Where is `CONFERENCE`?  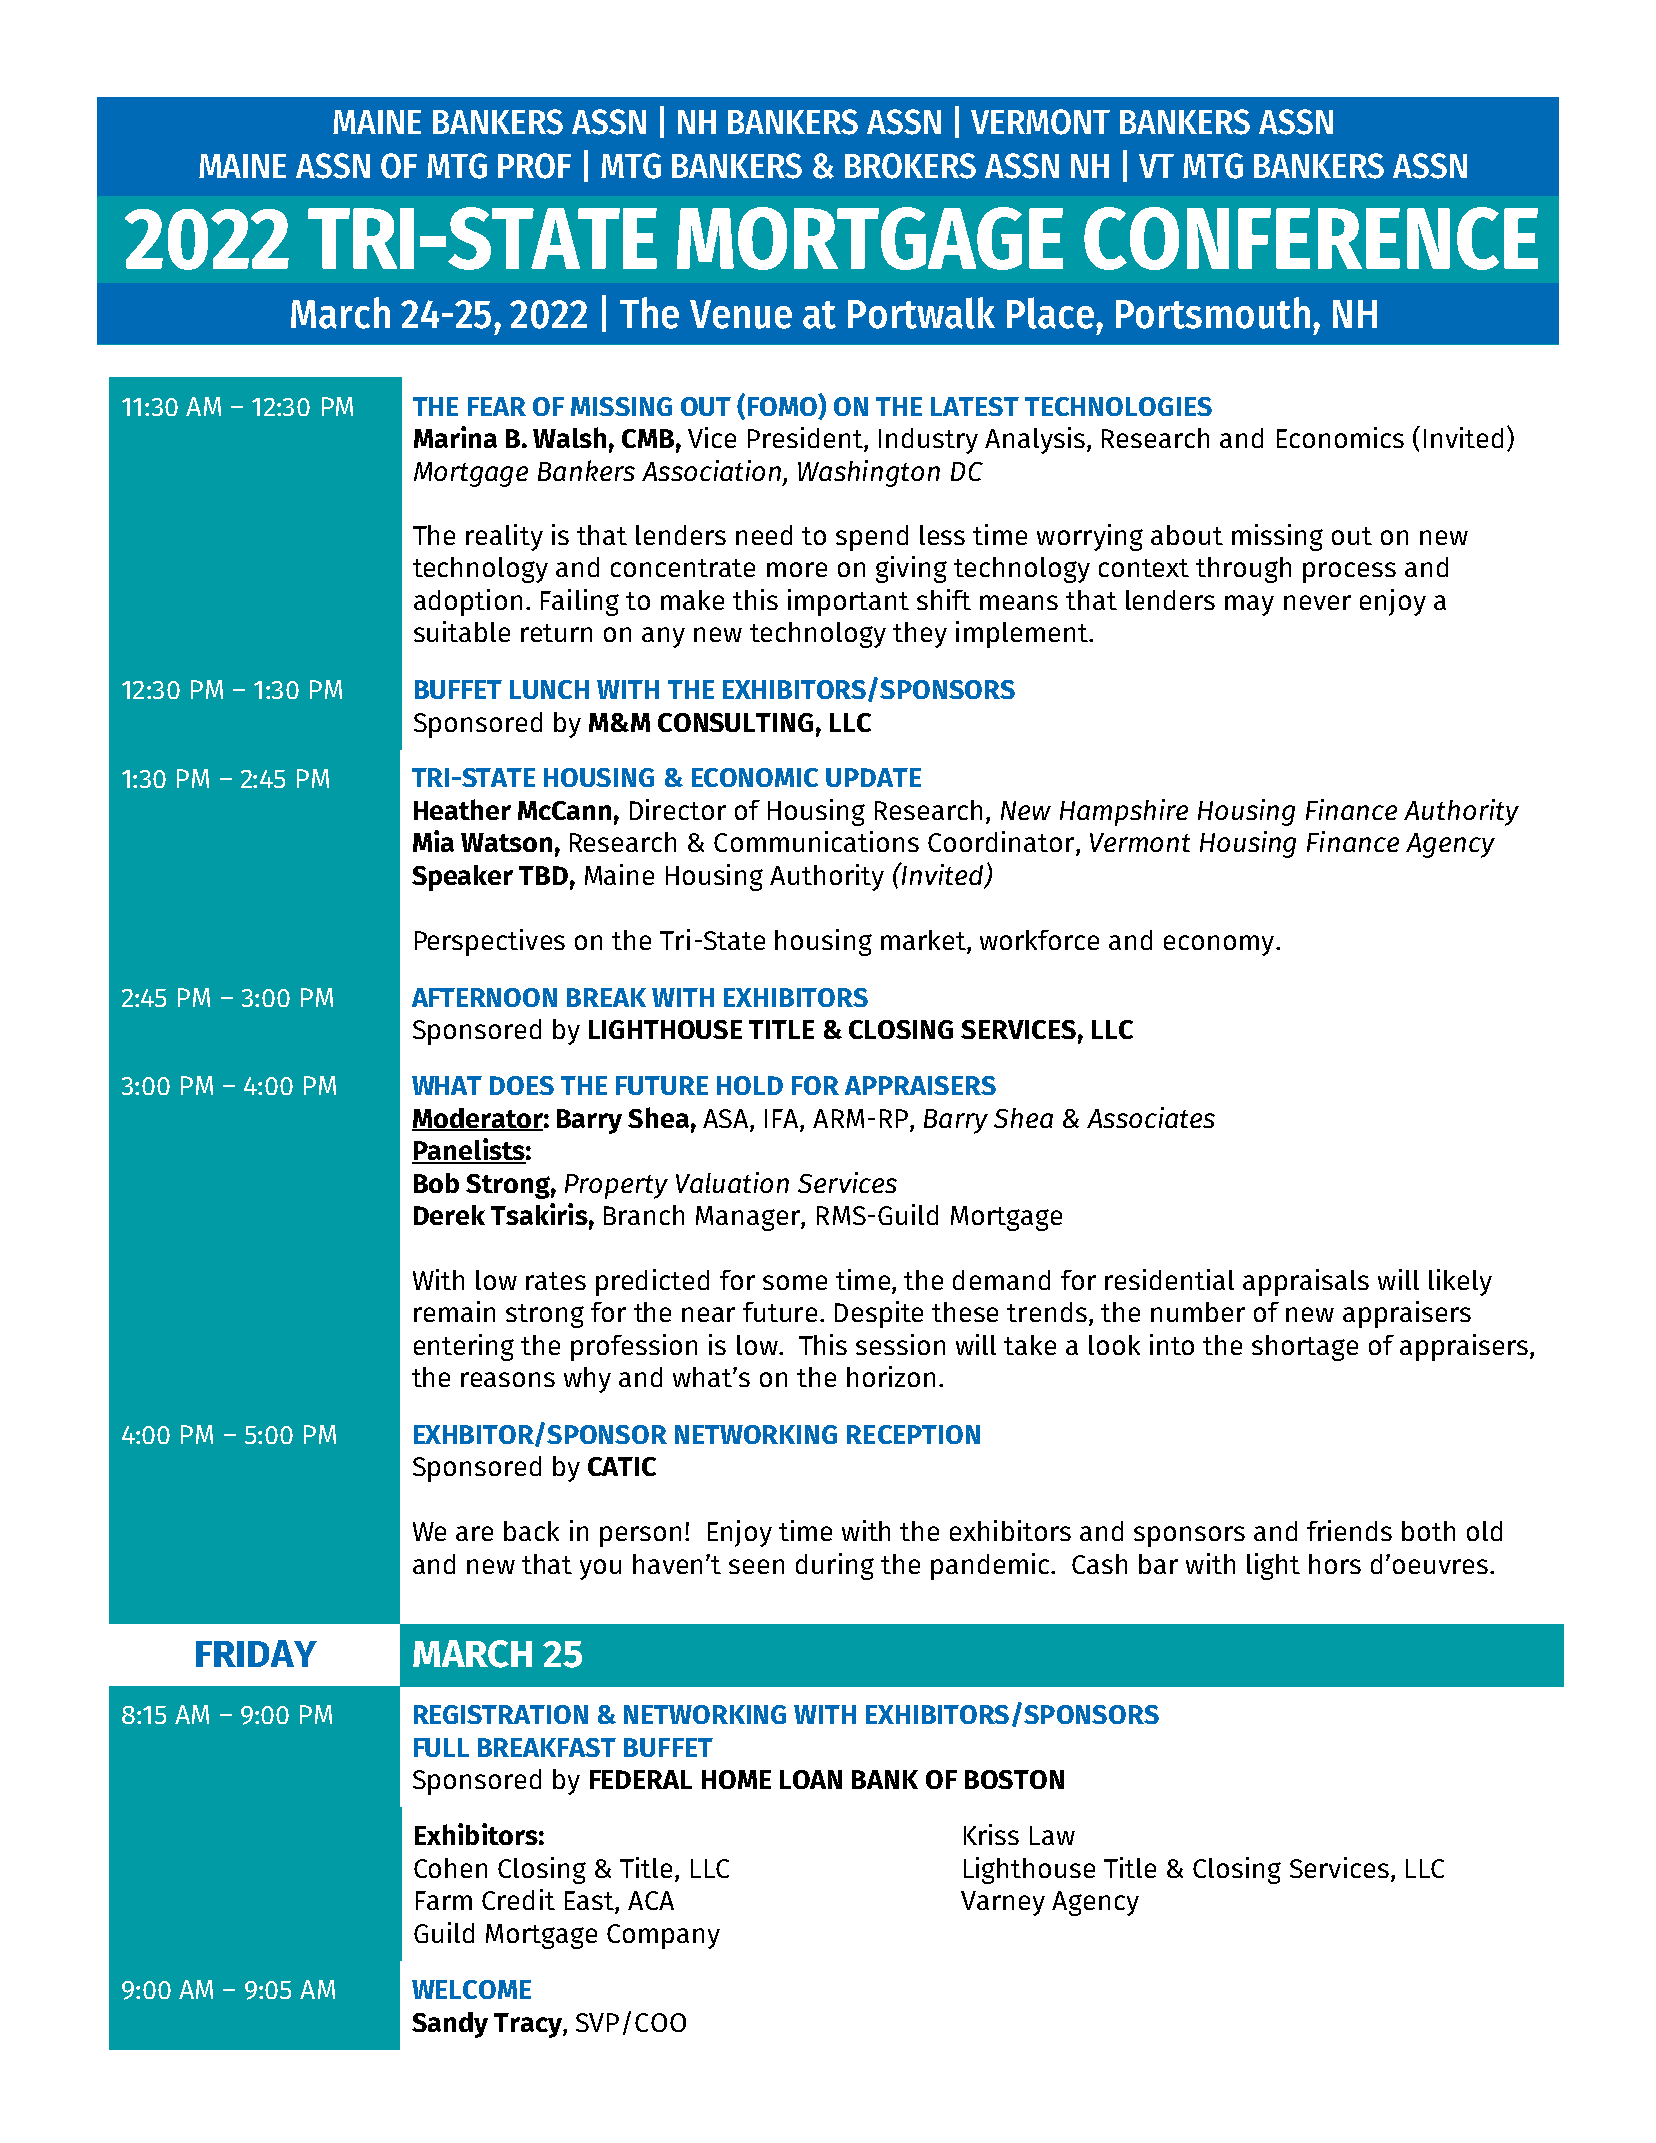 CONFERENCE is located at coordinates (1311, 238).
